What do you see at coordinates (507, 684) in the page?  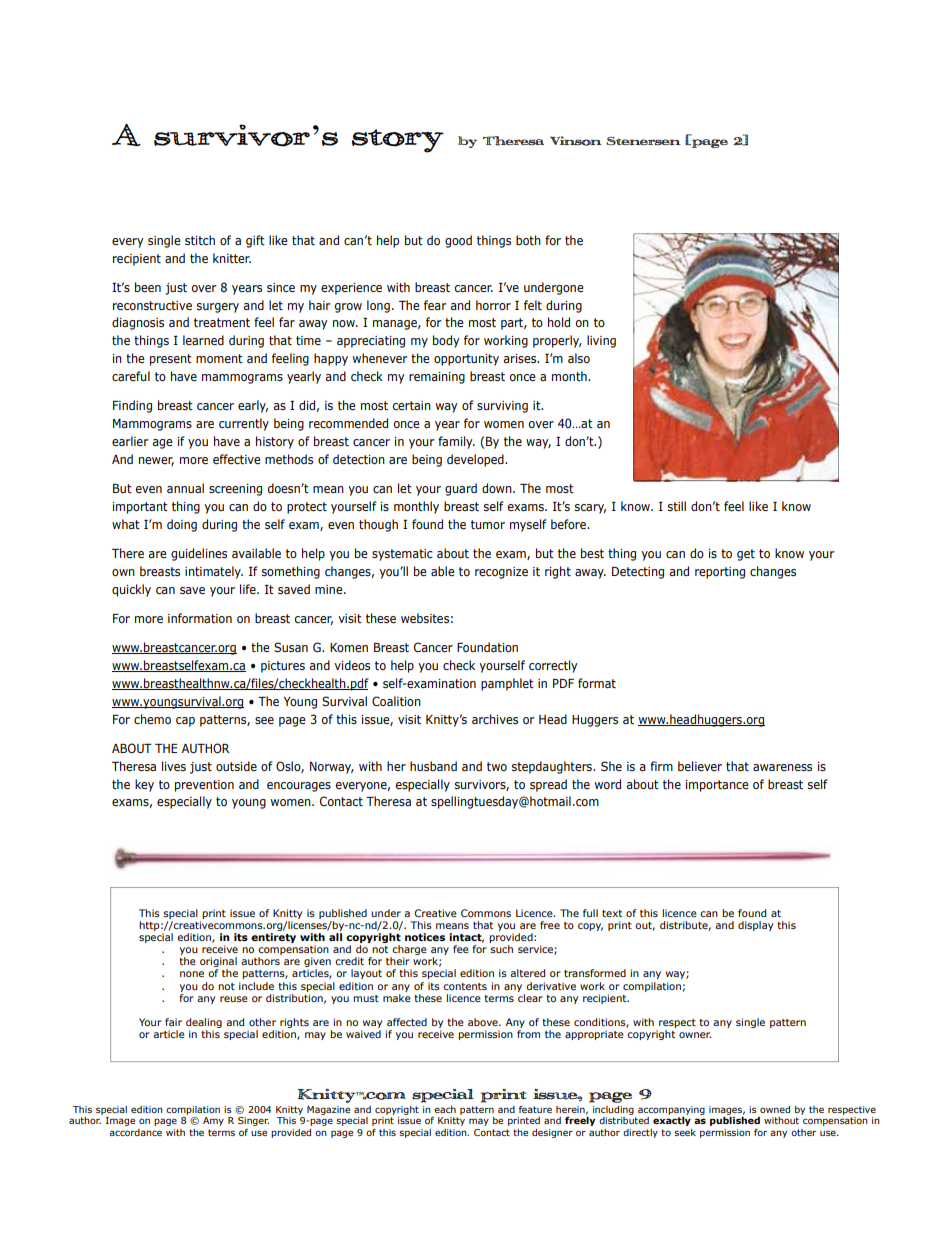 I see `pamphlet` at bounding box center [507, 684].
